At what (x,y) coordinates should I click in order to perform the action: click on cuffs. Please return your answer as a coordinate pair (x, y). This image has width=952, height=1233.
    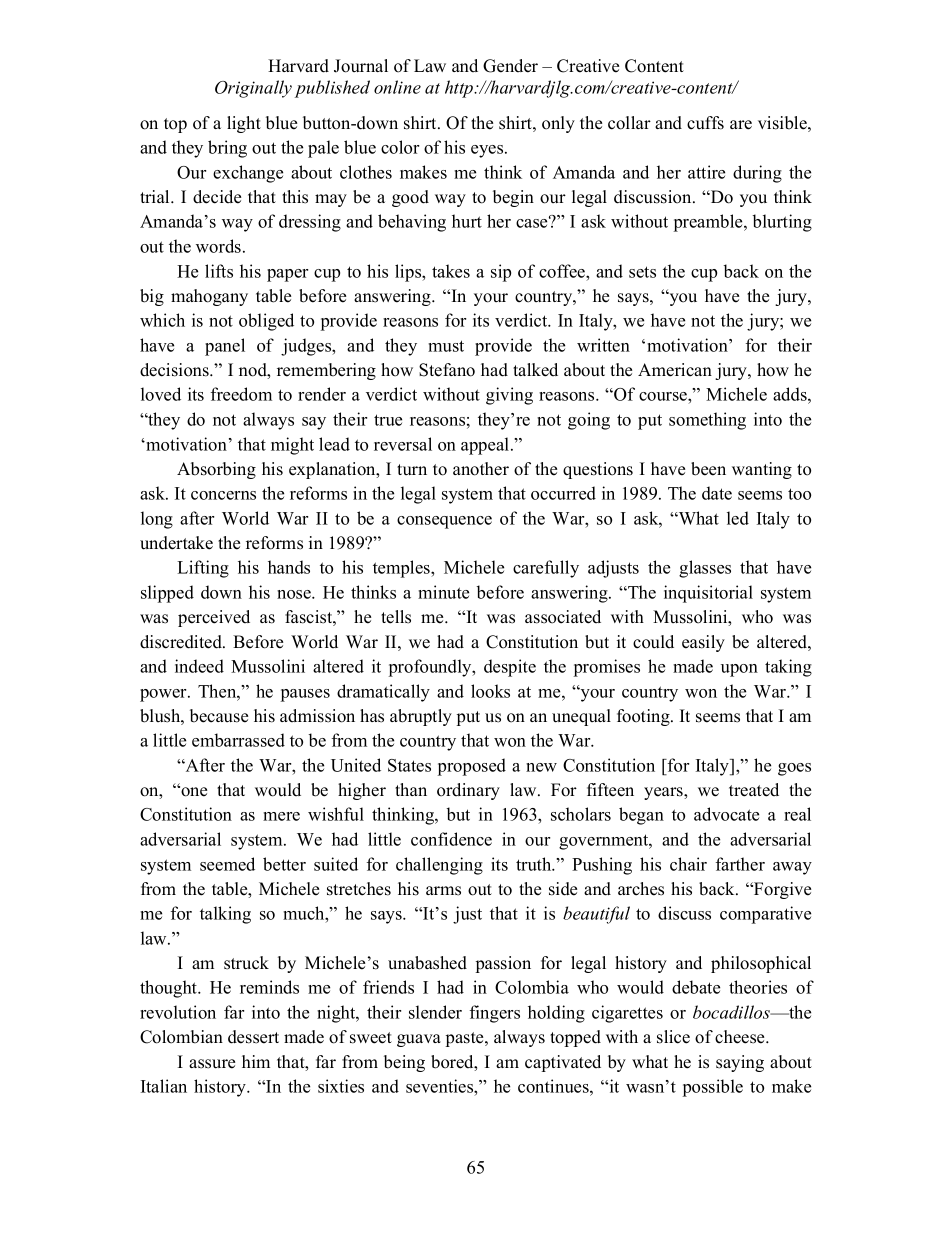
    Looking at the image, I should click on (705, 123).
